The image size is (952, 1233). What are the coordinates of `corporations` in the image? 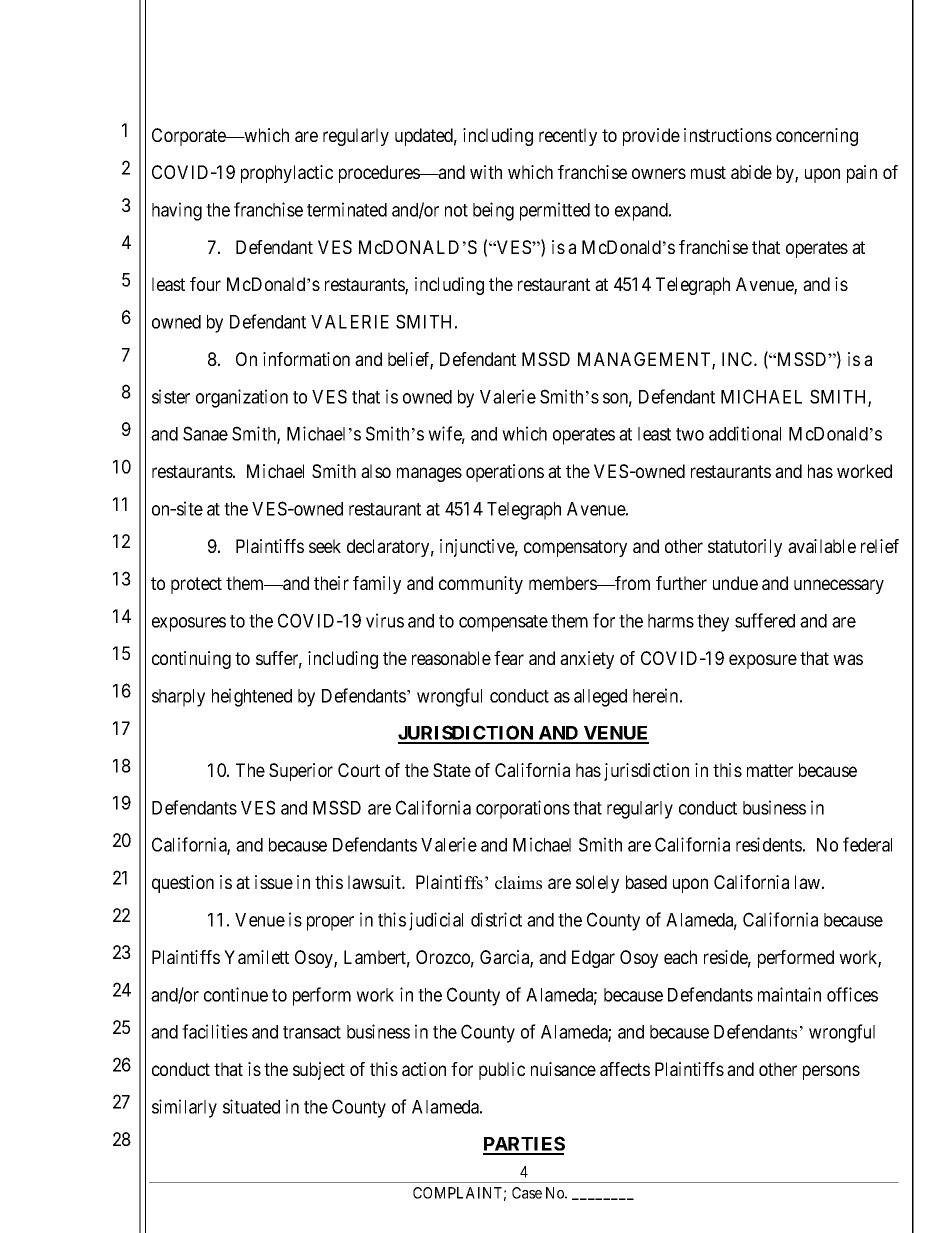 It's located at (523, 809).
